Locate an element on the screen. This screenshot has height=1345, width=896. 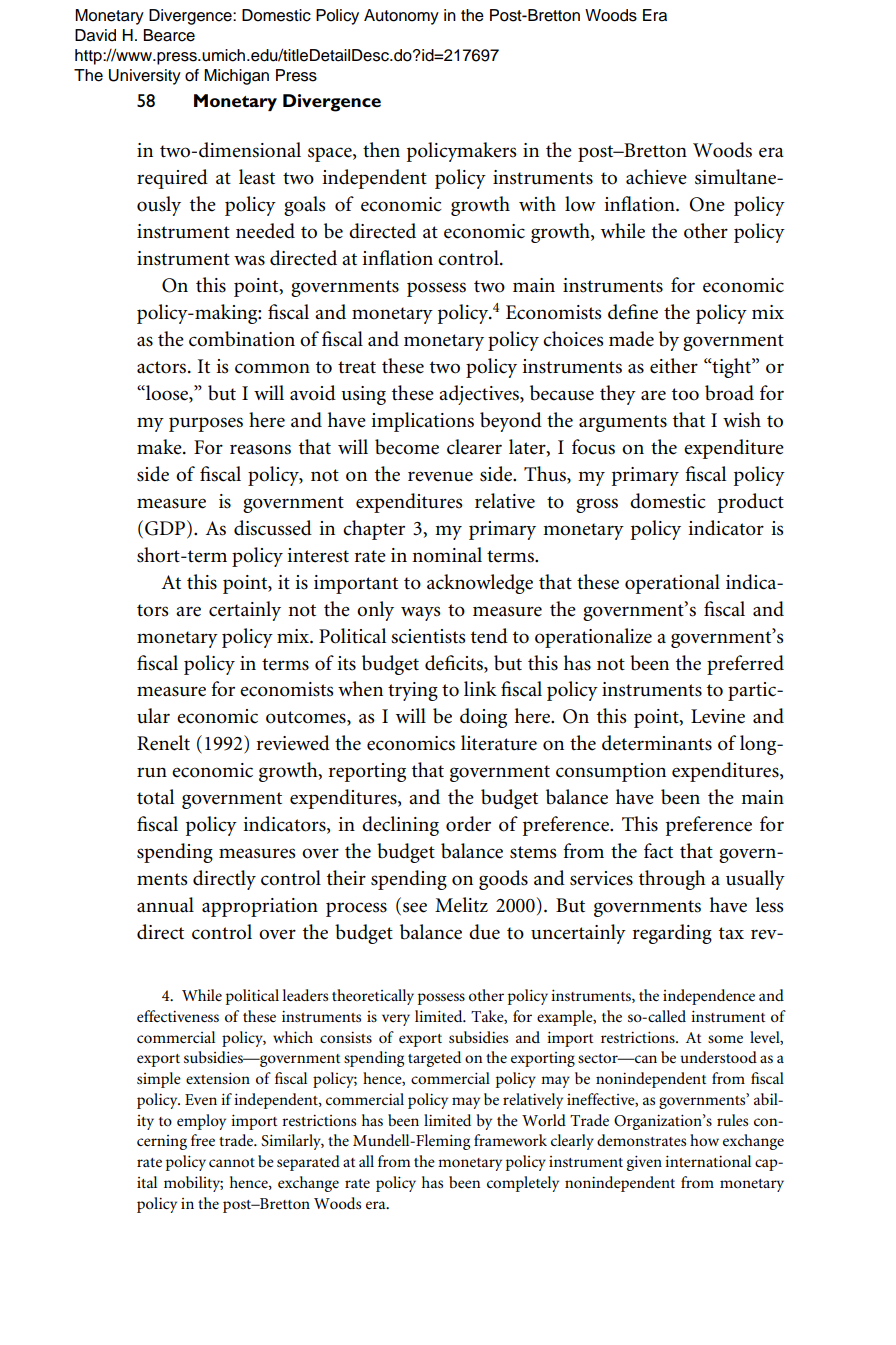
treat is located at coordinates (357, 367).
